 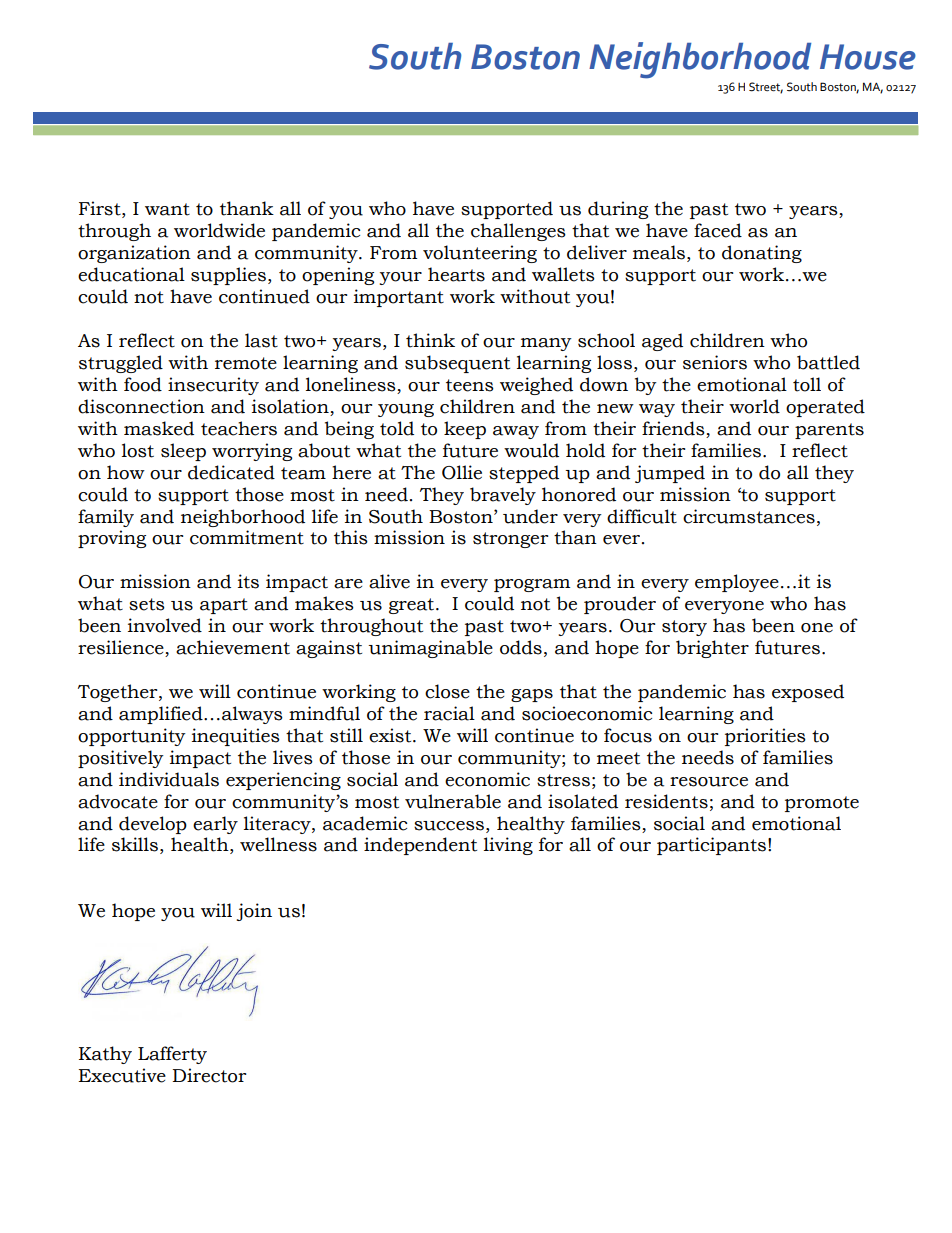 I want to click on sleep, so click(x=183, y=452).
